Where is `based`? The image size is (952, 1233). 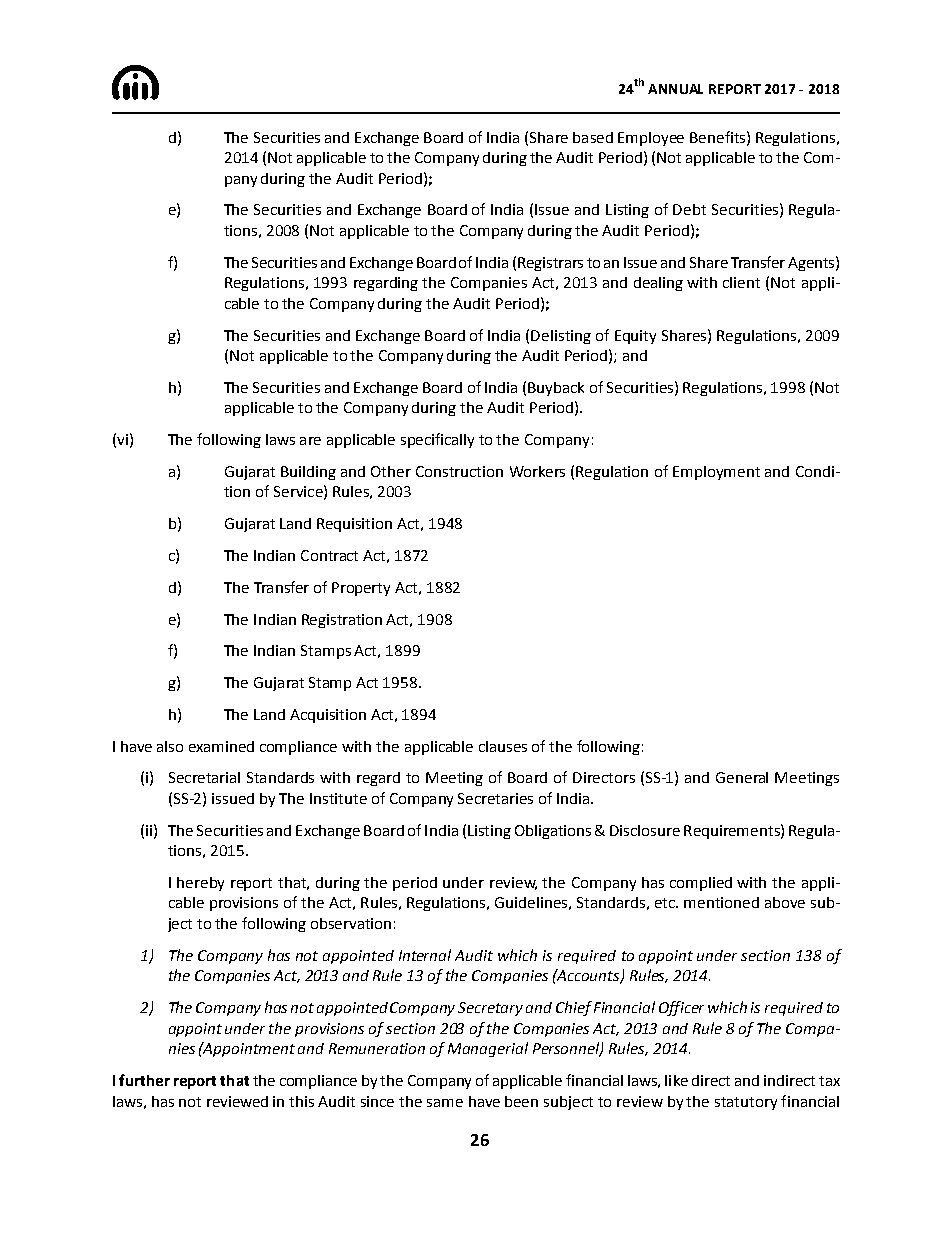
based is located at coordinates (593, 137).
